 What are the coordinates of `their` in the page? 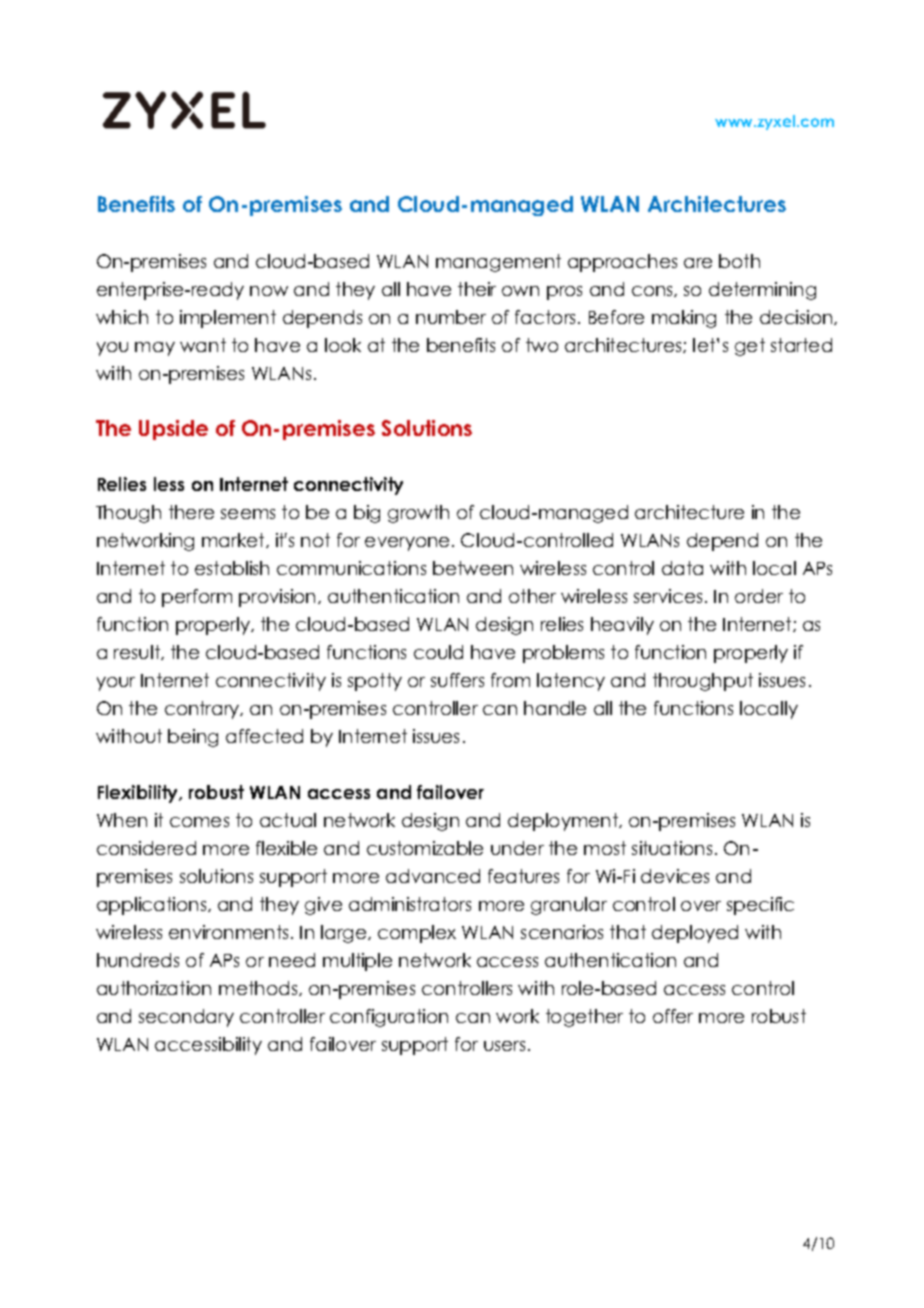 It's located at (477, 289).
